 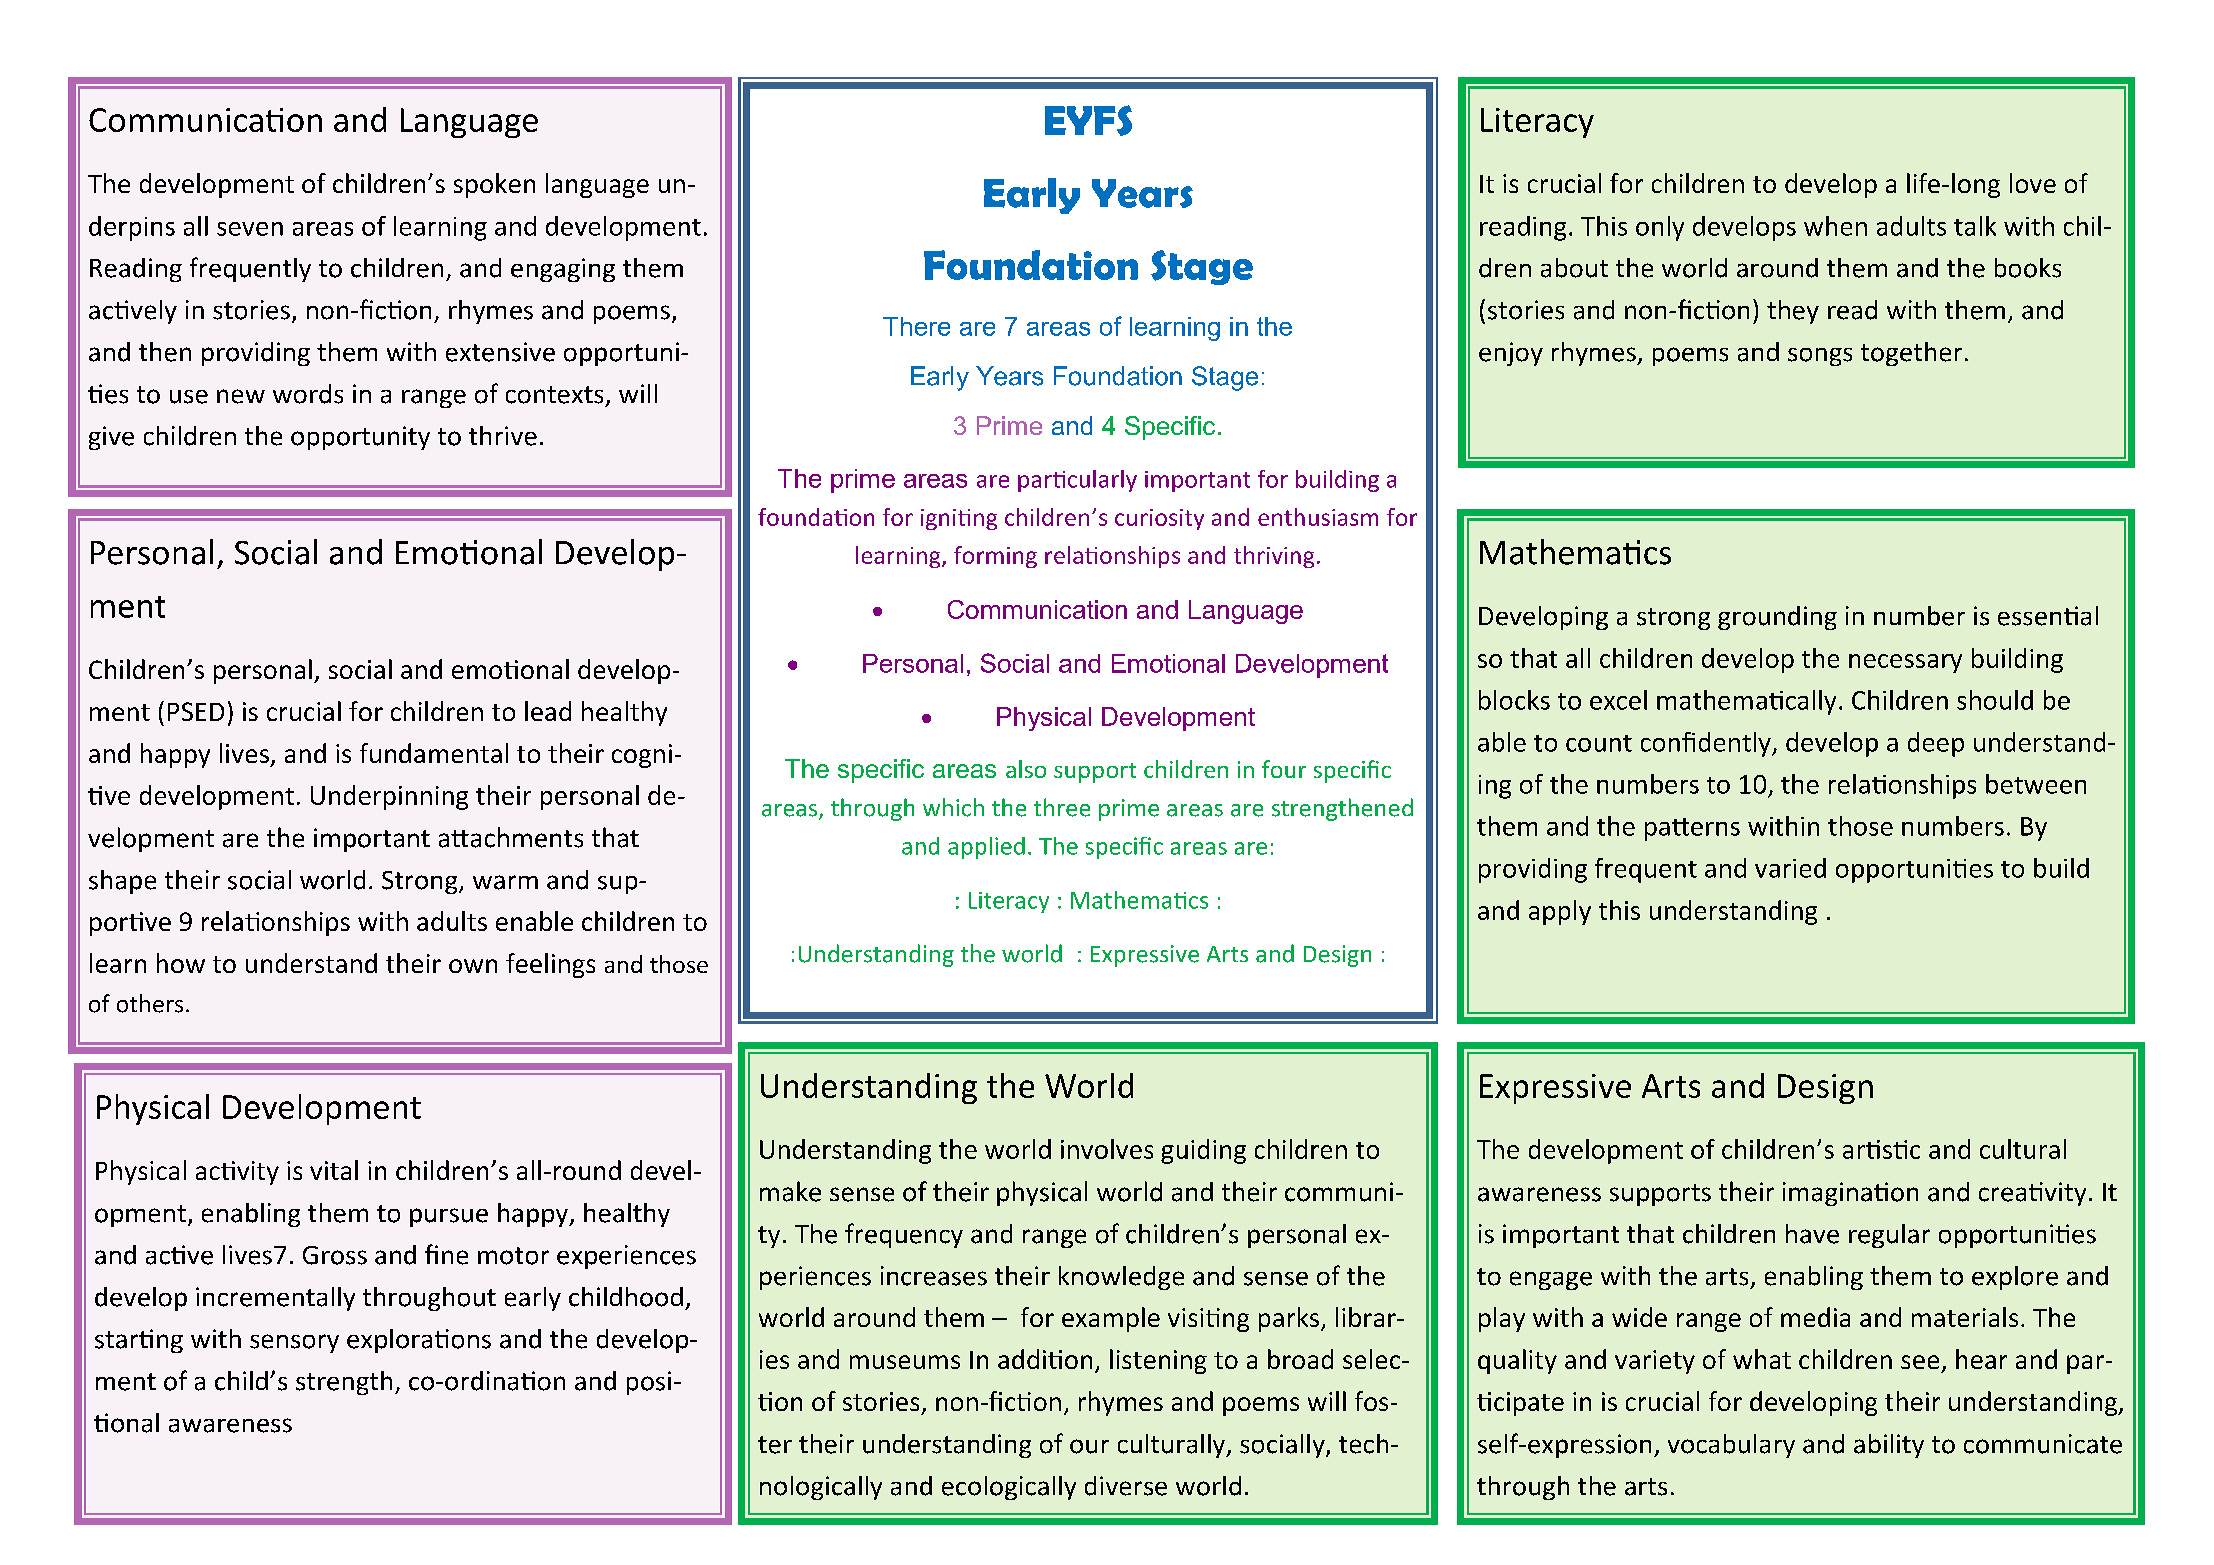 What do you see at coordinates (1790, 868) in the screenshot?
I see `varied` at bounding box center [1790, 868].
